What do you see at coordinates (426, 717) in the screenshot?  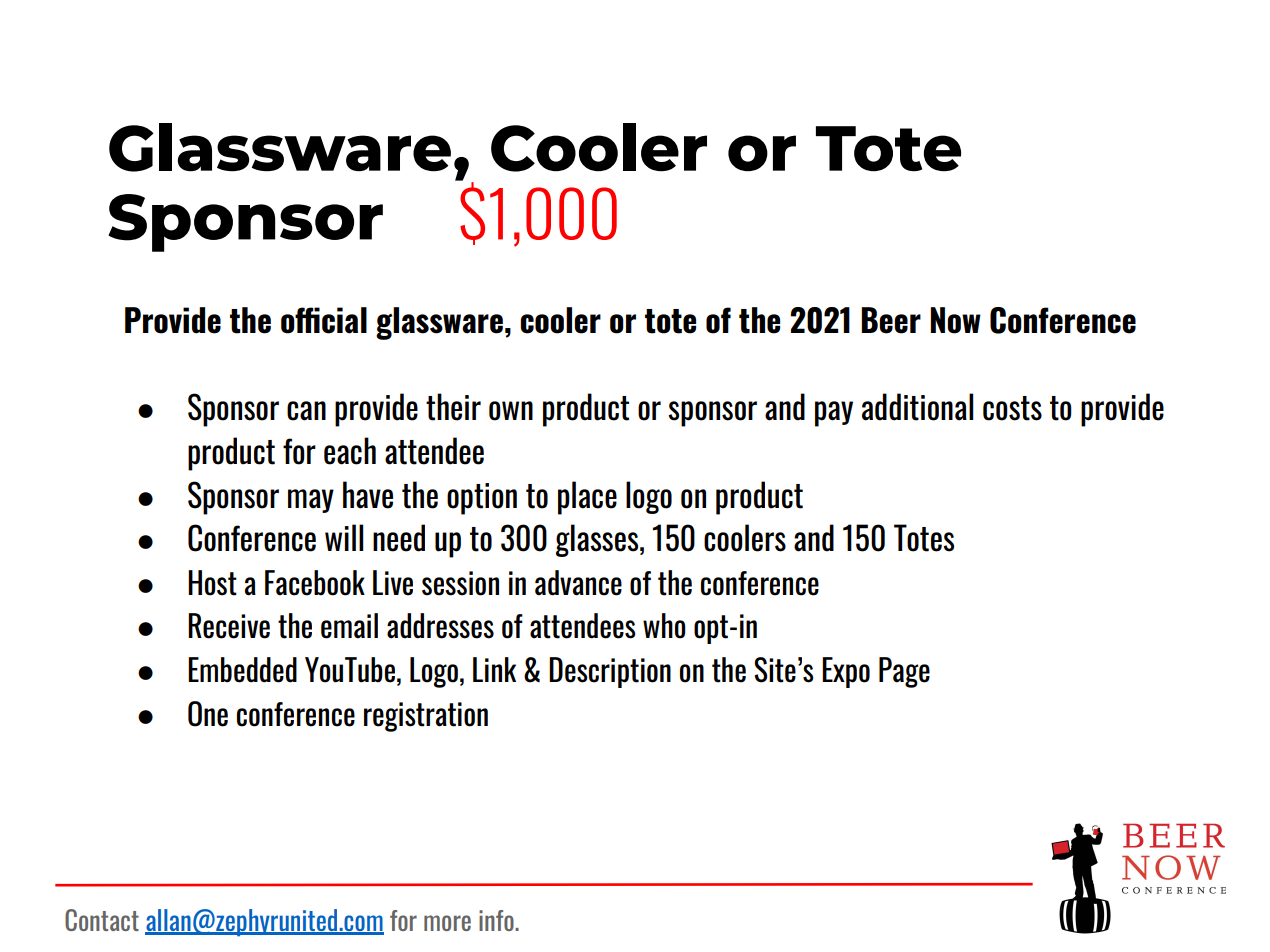 I see `registration` at bounding box center [426, 717].
